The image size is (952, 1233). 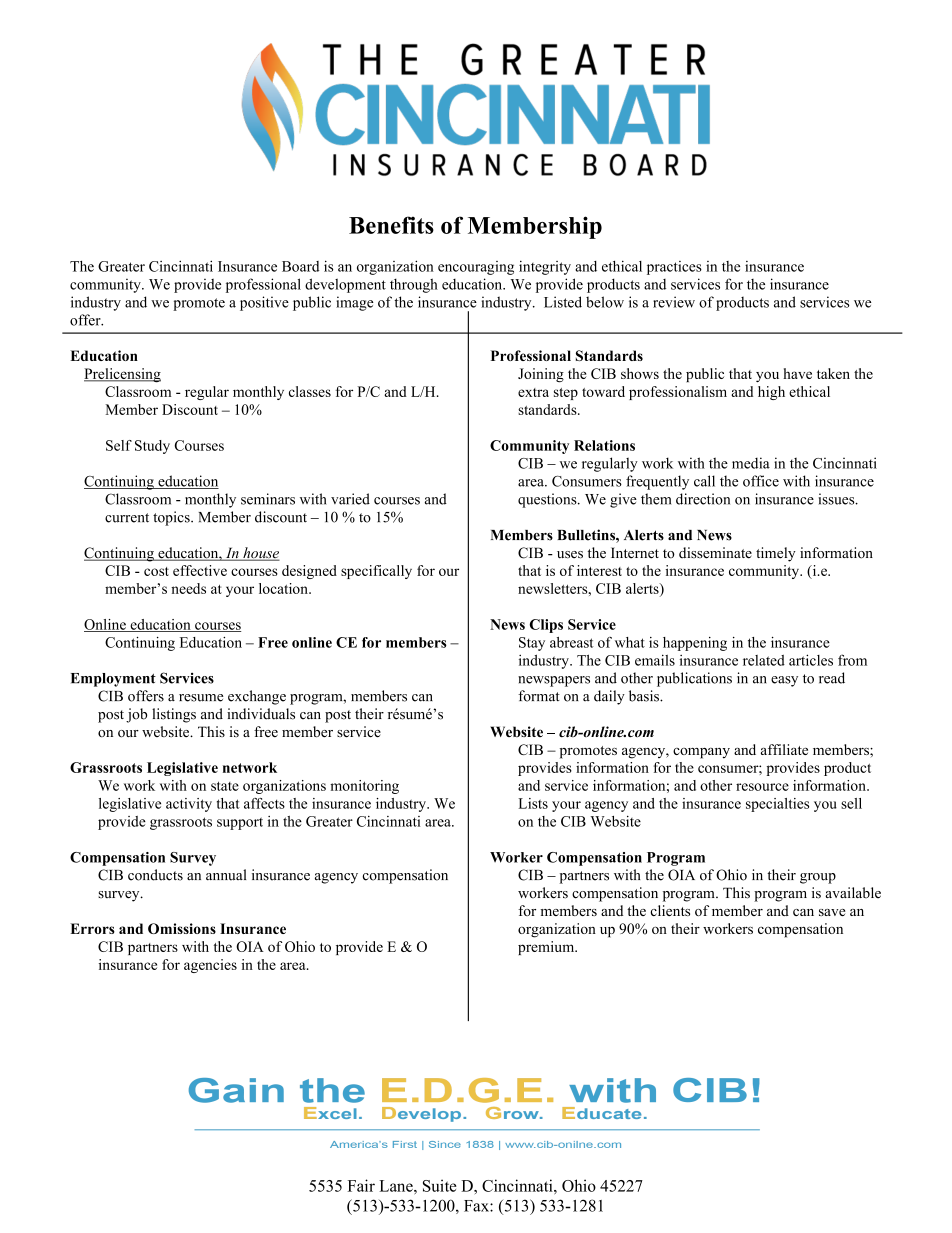 What do you see at coordinates (264, 303) in the screenshot?
I see `positive` at bounding box center [264, 303].
